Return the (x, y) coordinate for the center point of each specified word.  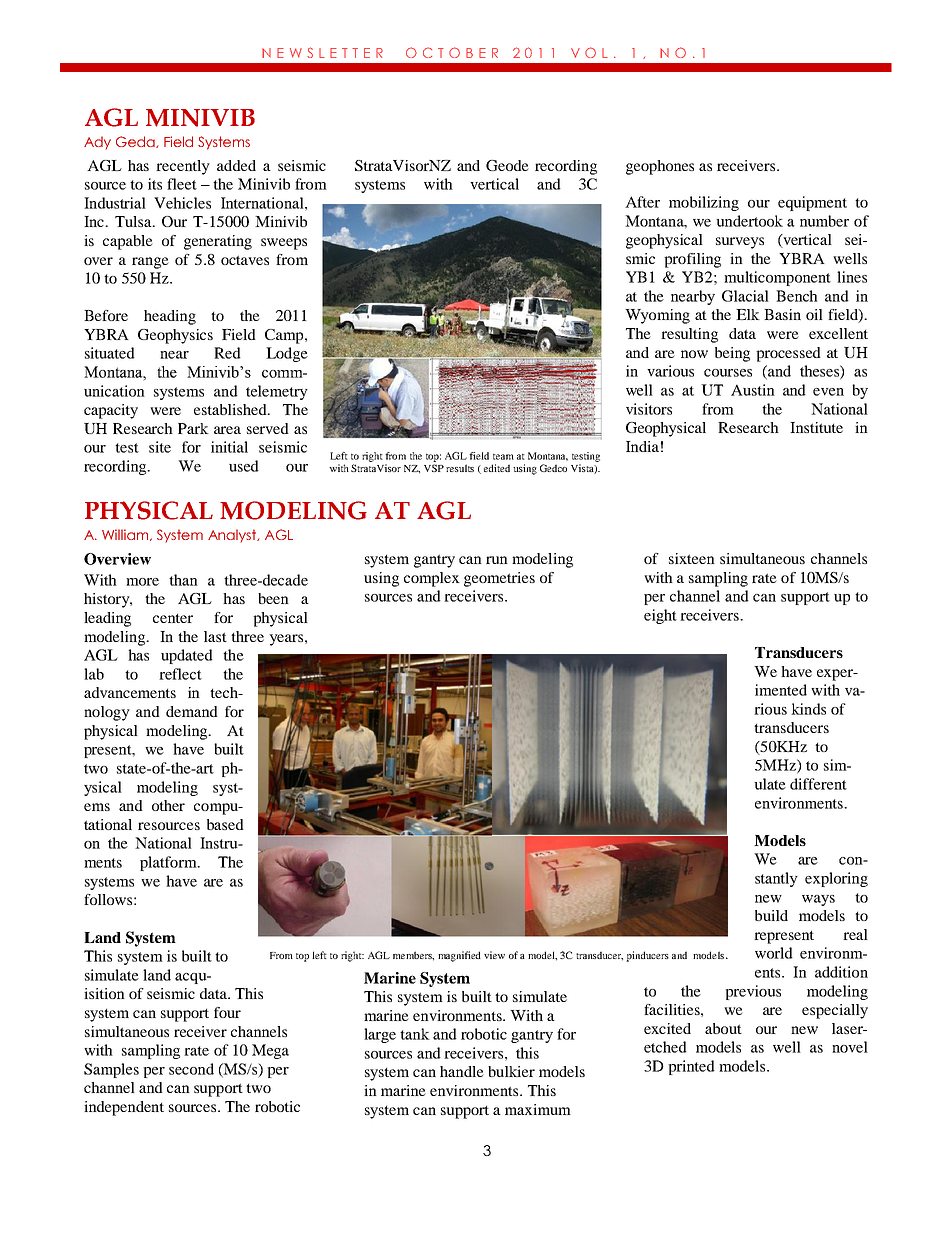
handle (462, 1071)
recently (183, 167)
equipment (812, 203)
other (168, 805)
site (160, 447)
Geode (507, 165)
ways (818, 900)
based (225, 824)
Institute (816, 427)
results (460, 468)
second (191, 1069)
